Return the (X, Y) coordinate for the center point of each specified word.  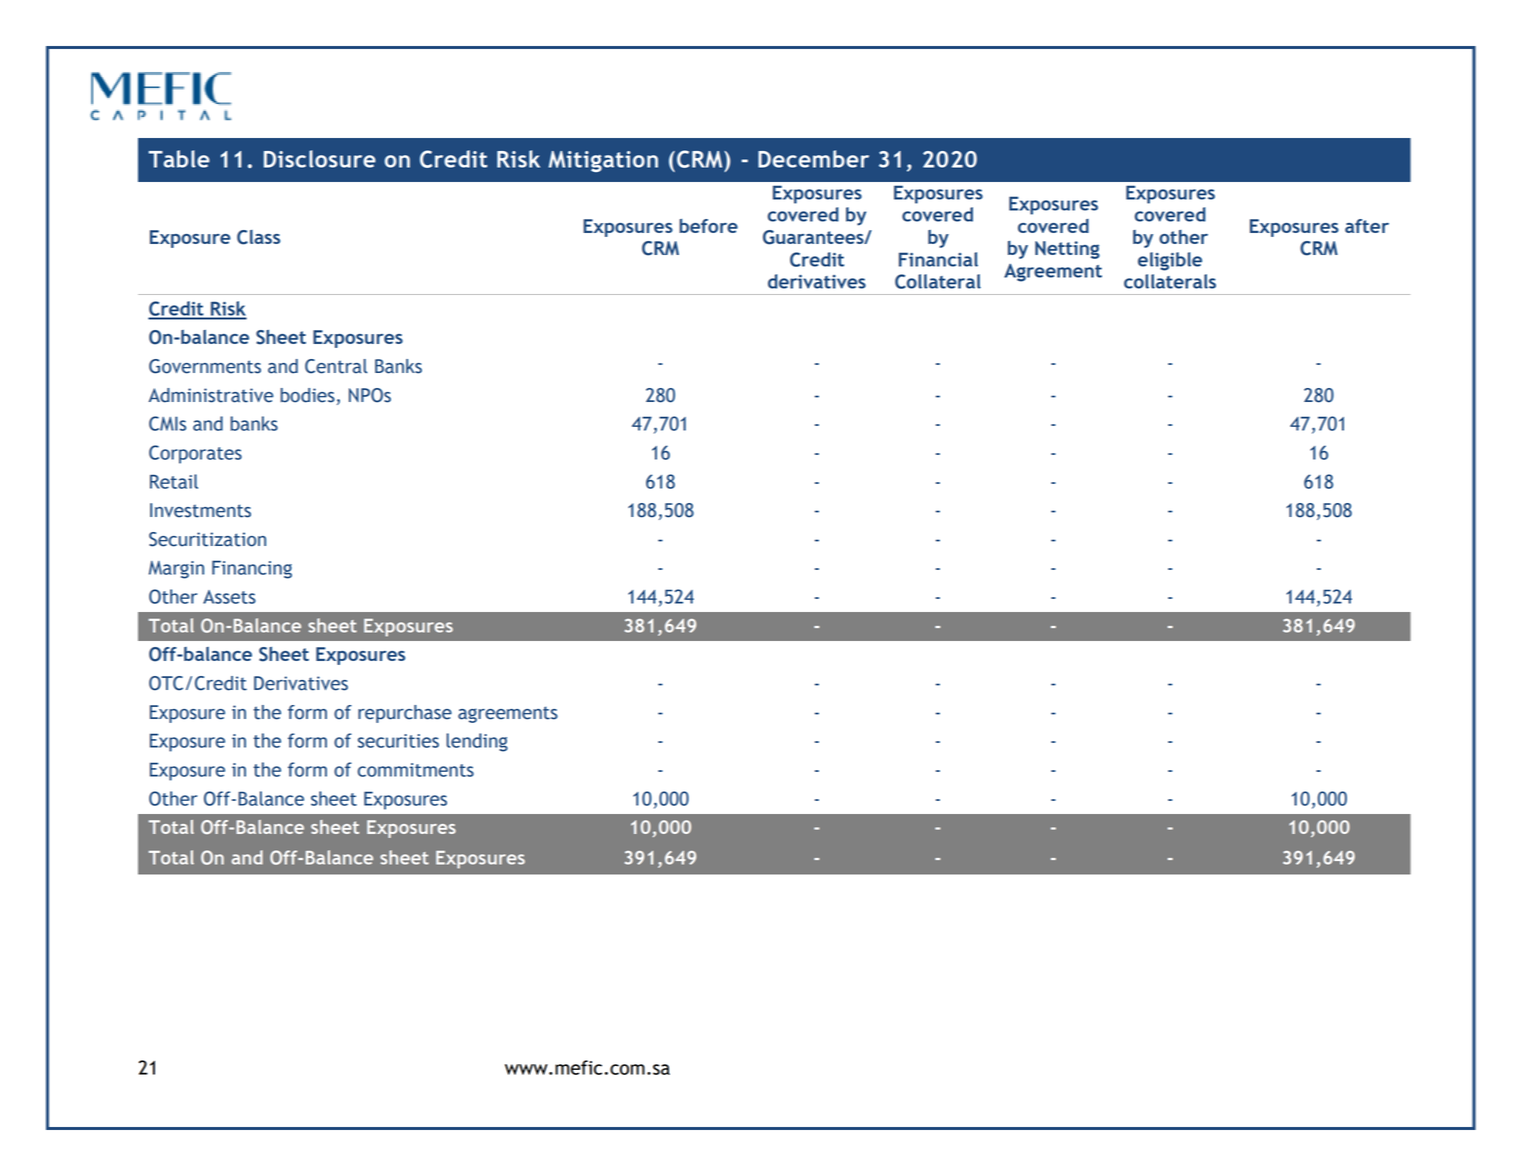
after (1367, 226)
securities (398, 741)
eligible (1170, 261)
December (813, 159)
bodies (307, 395)
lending (477, 742)
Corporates (195, 454)
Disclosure (320, 159)
